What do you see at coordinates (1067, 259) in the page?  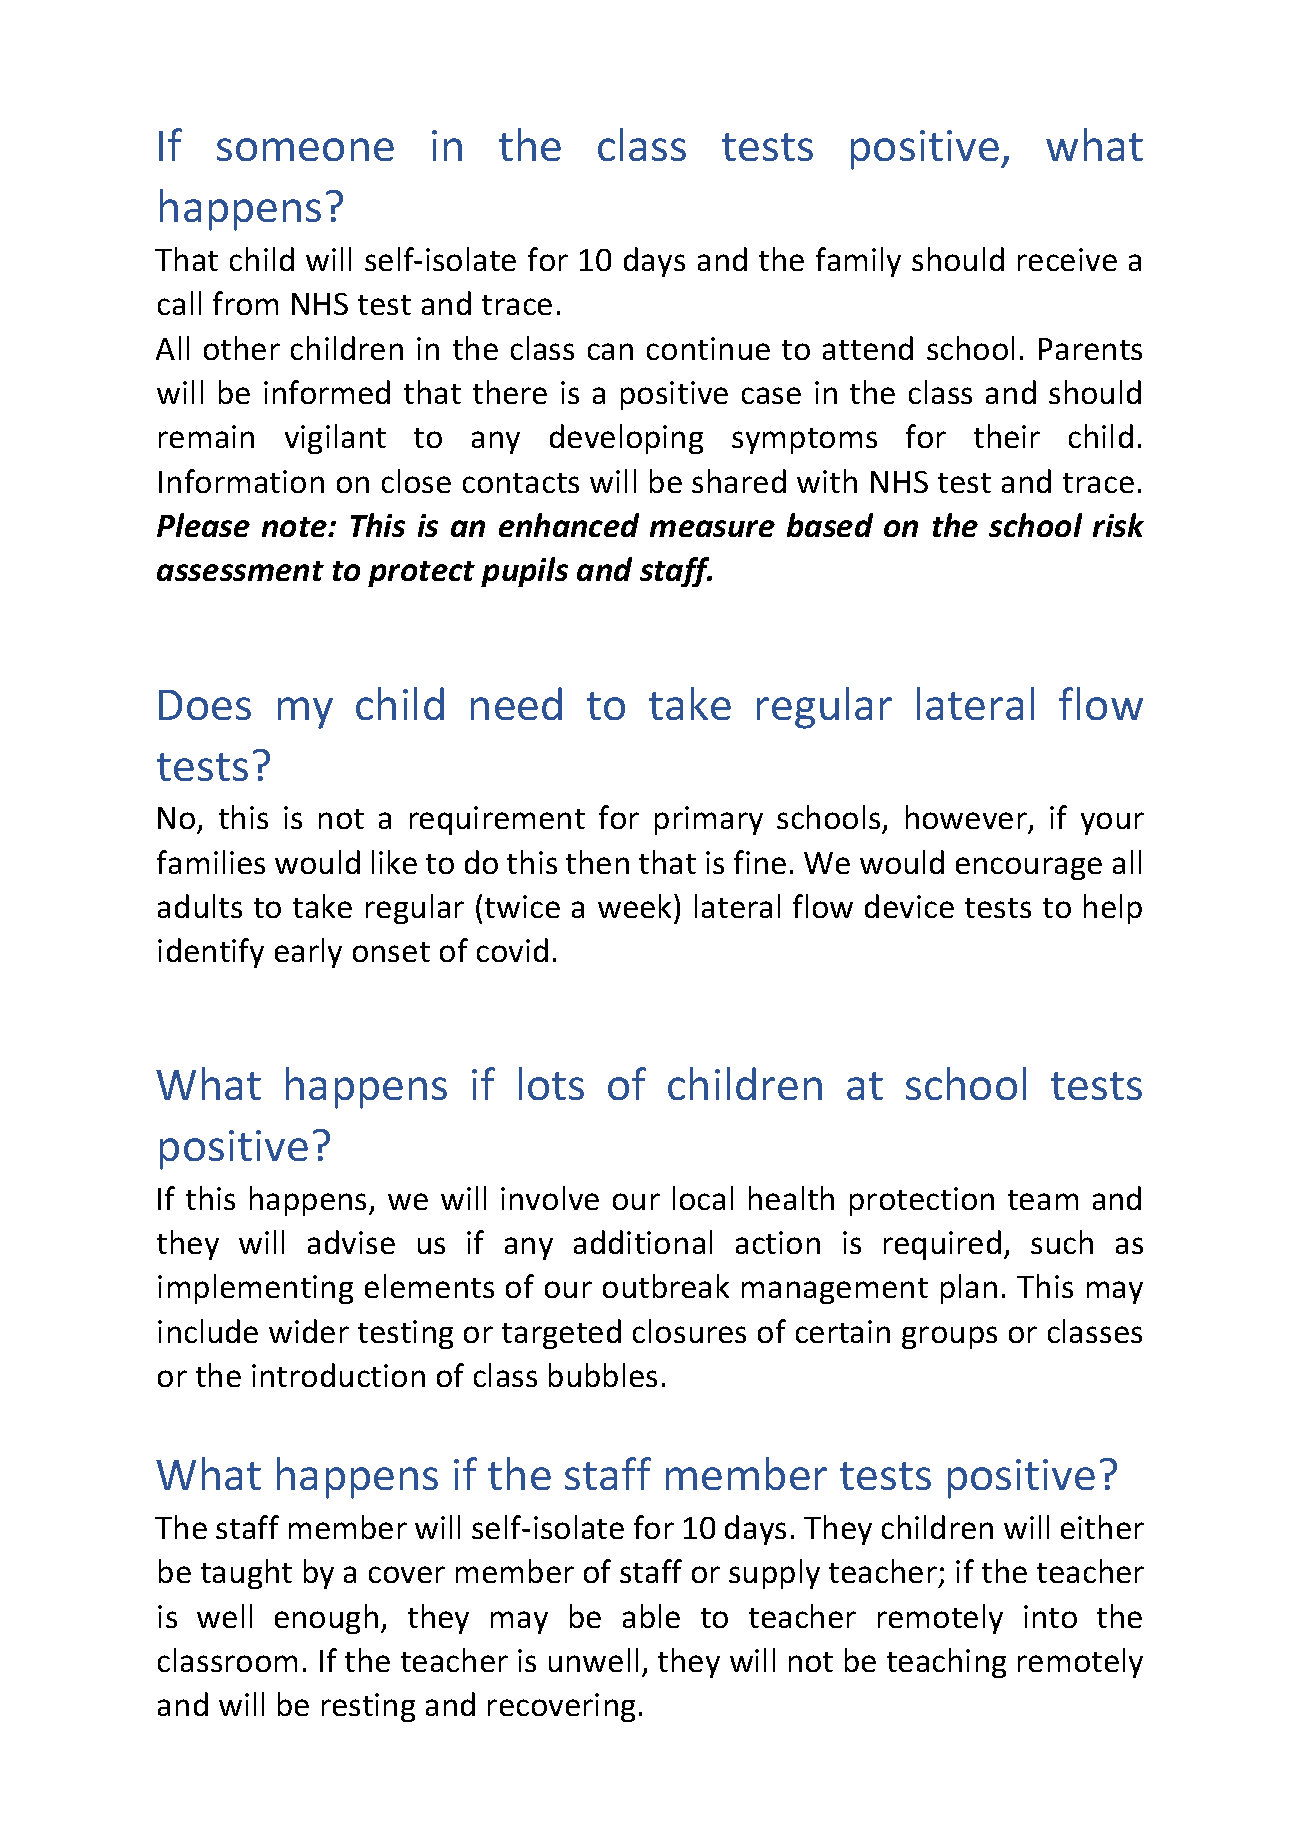 I see `receive` at bounding box center [1067, 259].
